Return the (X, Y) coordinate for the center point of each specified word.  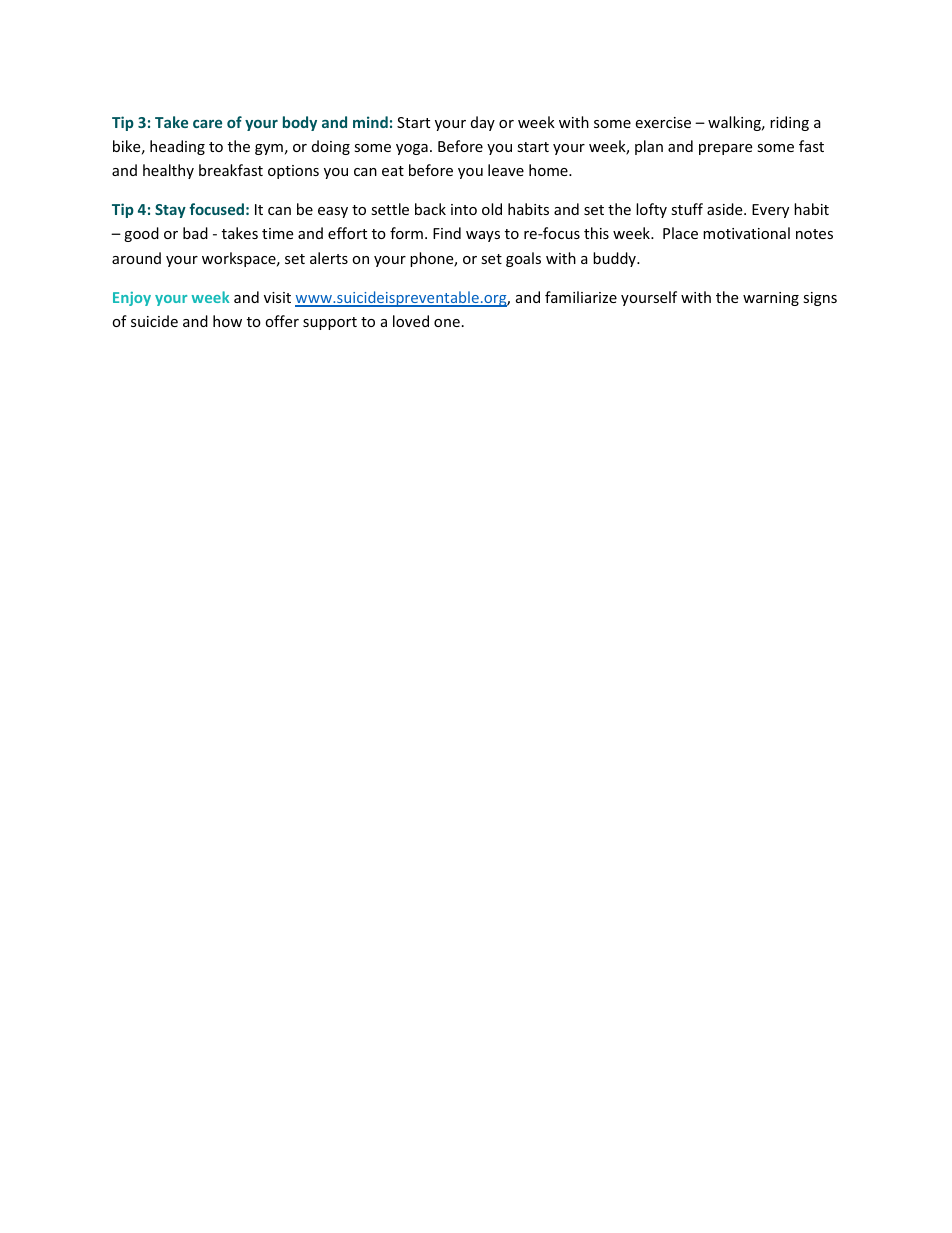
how (227, 321)
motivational (746, 233)
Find (447, 233)
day (483, 123)
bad (195, 233)
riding (789, 123)
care (207, 124)
